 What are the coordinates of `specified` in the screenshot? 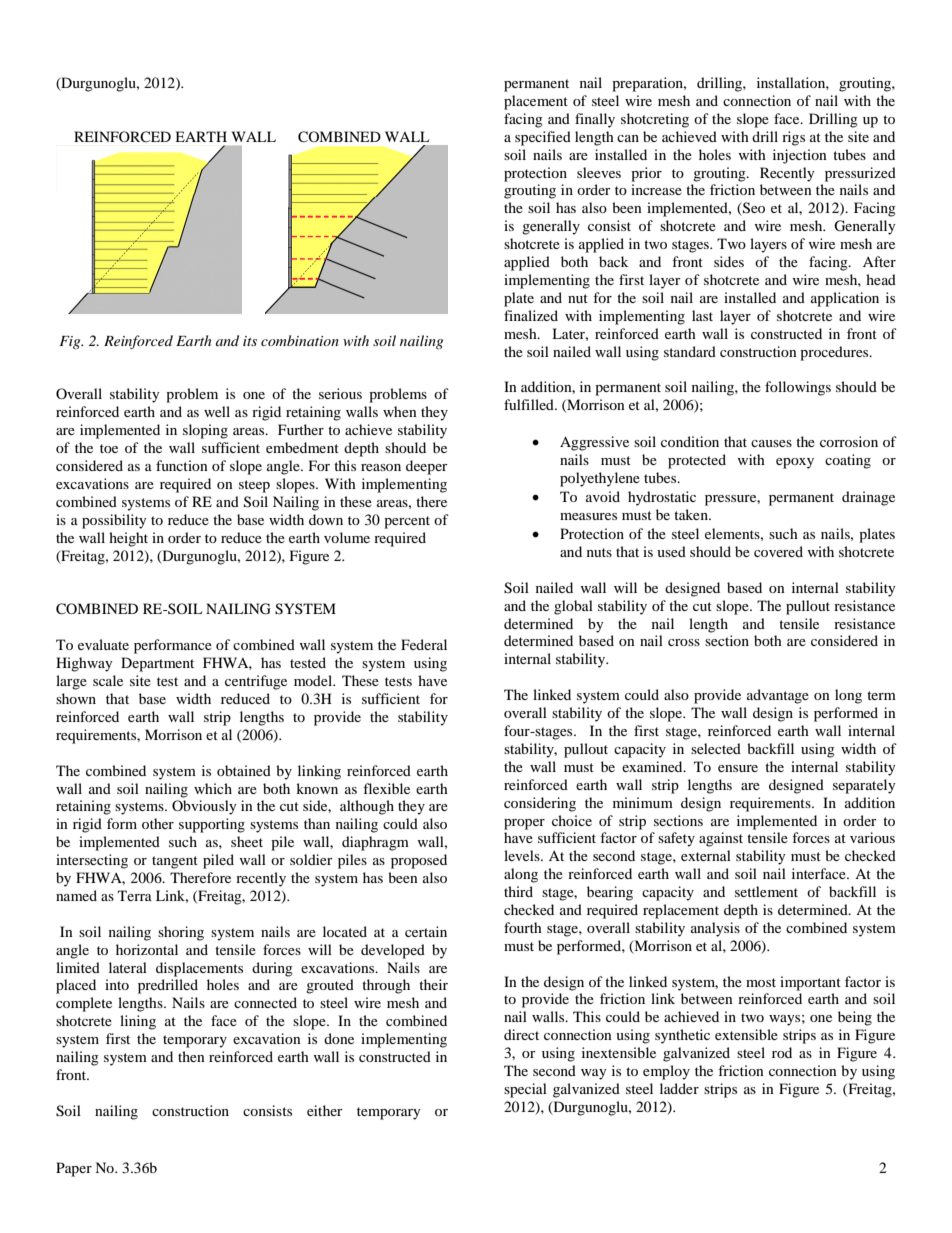 It's located at (543, 138).
